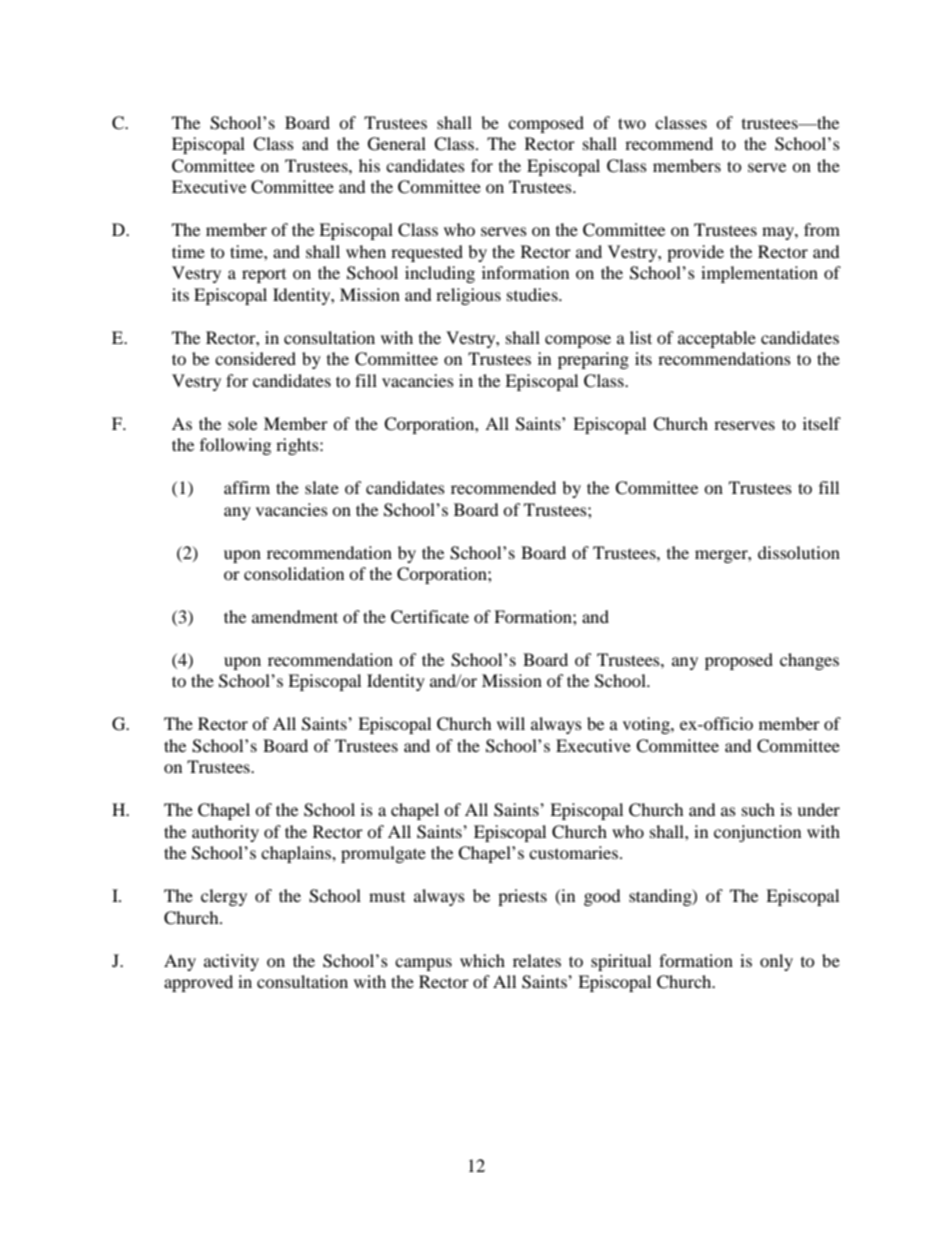  What do you see at coordinates (799, 552) in the screenshot?
I see `dissolution` at bounding box center [799, 552].
